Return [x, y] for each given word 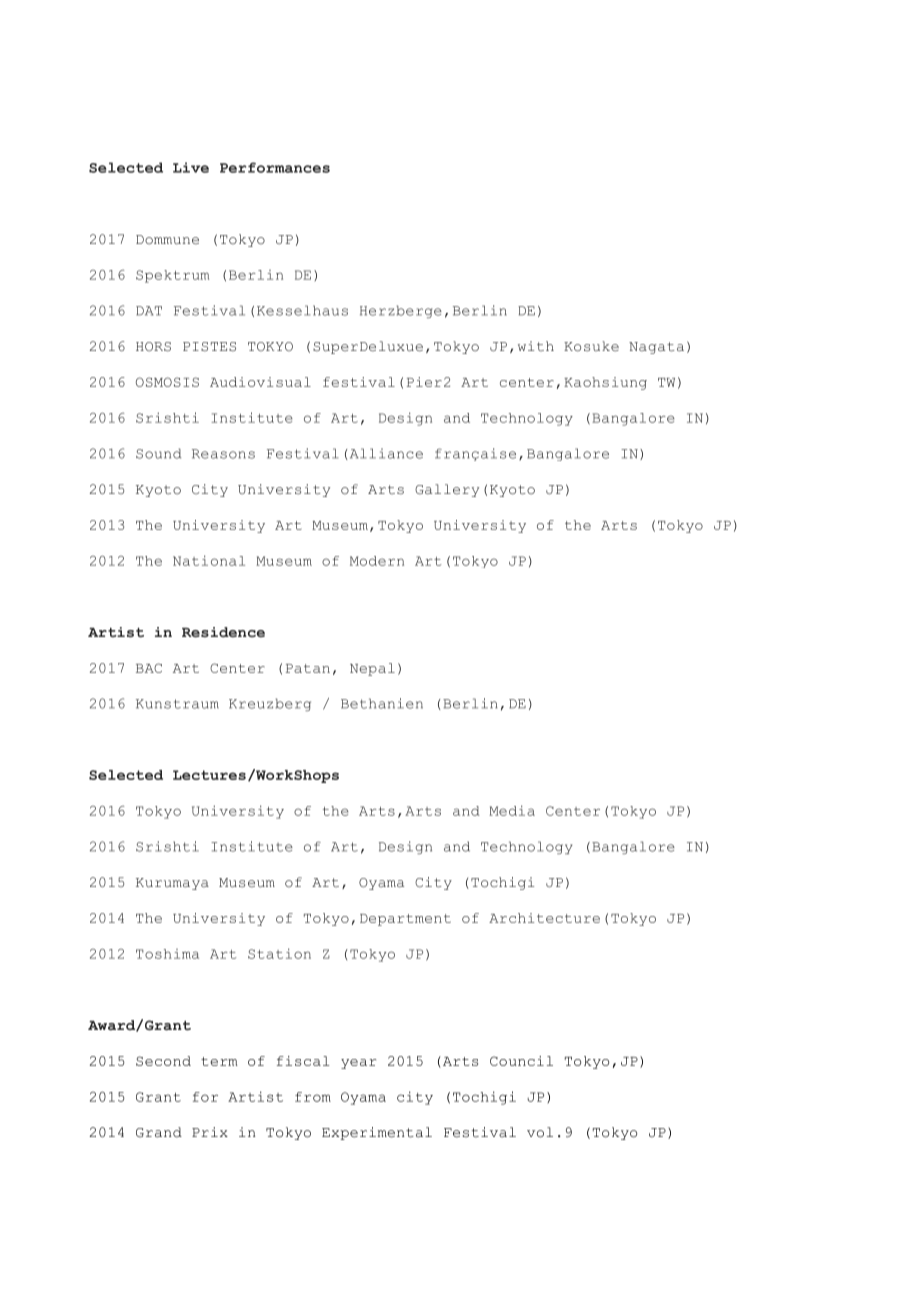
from [313, 1097]
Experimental [377, 1133]
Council [521, 1061]
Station [279, 953]
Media [512, 810]
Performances [275, 167]
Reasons [223, 454]
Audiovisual [260, 382]
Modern [377, 561]
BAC [149, 668]
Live [191, 167]
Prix [210, 1132]
